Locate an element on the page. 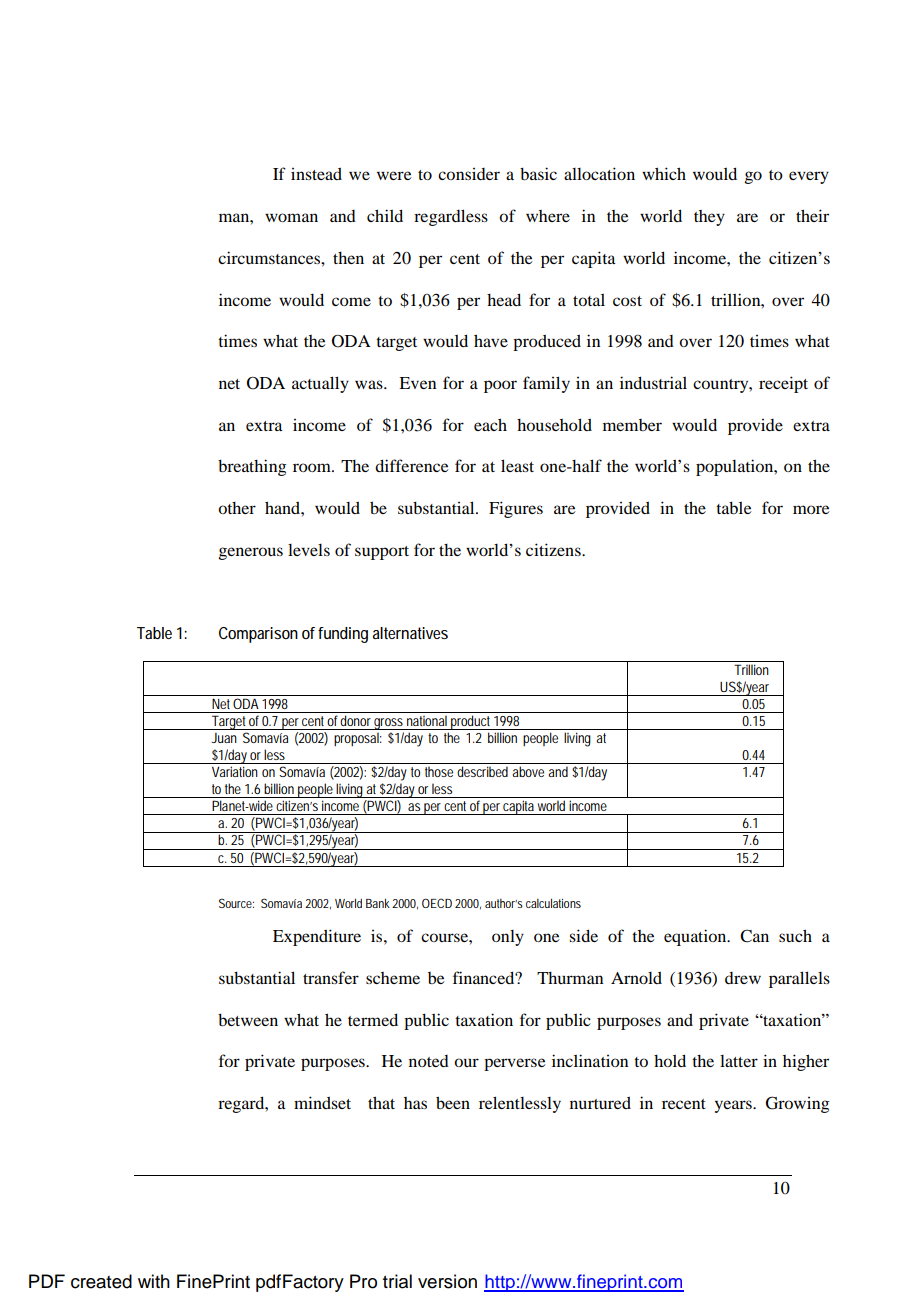 This image has height=1307, width=924. those is located at coordinates (439, 771).
